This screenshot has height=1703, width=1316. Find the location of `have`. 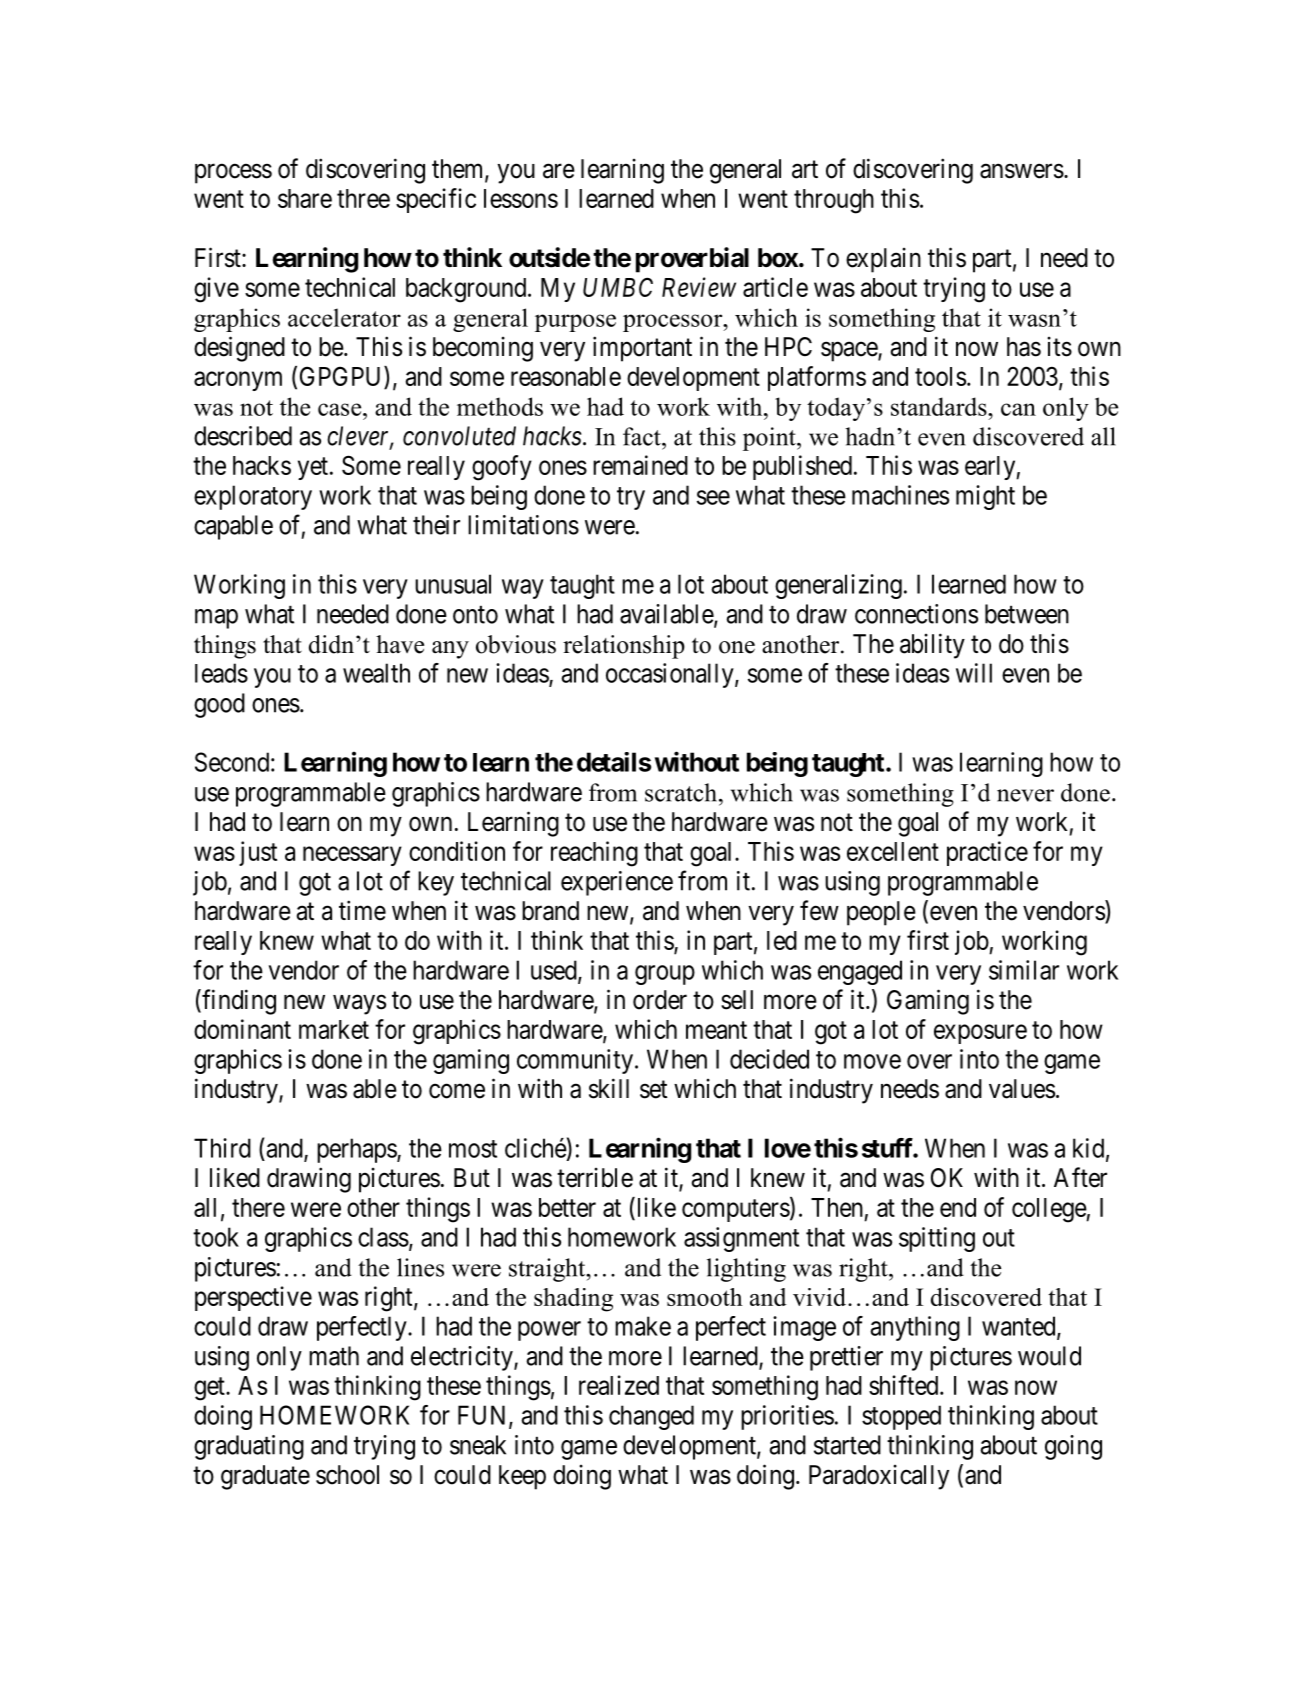

have is located at coordinates (400, 644).
